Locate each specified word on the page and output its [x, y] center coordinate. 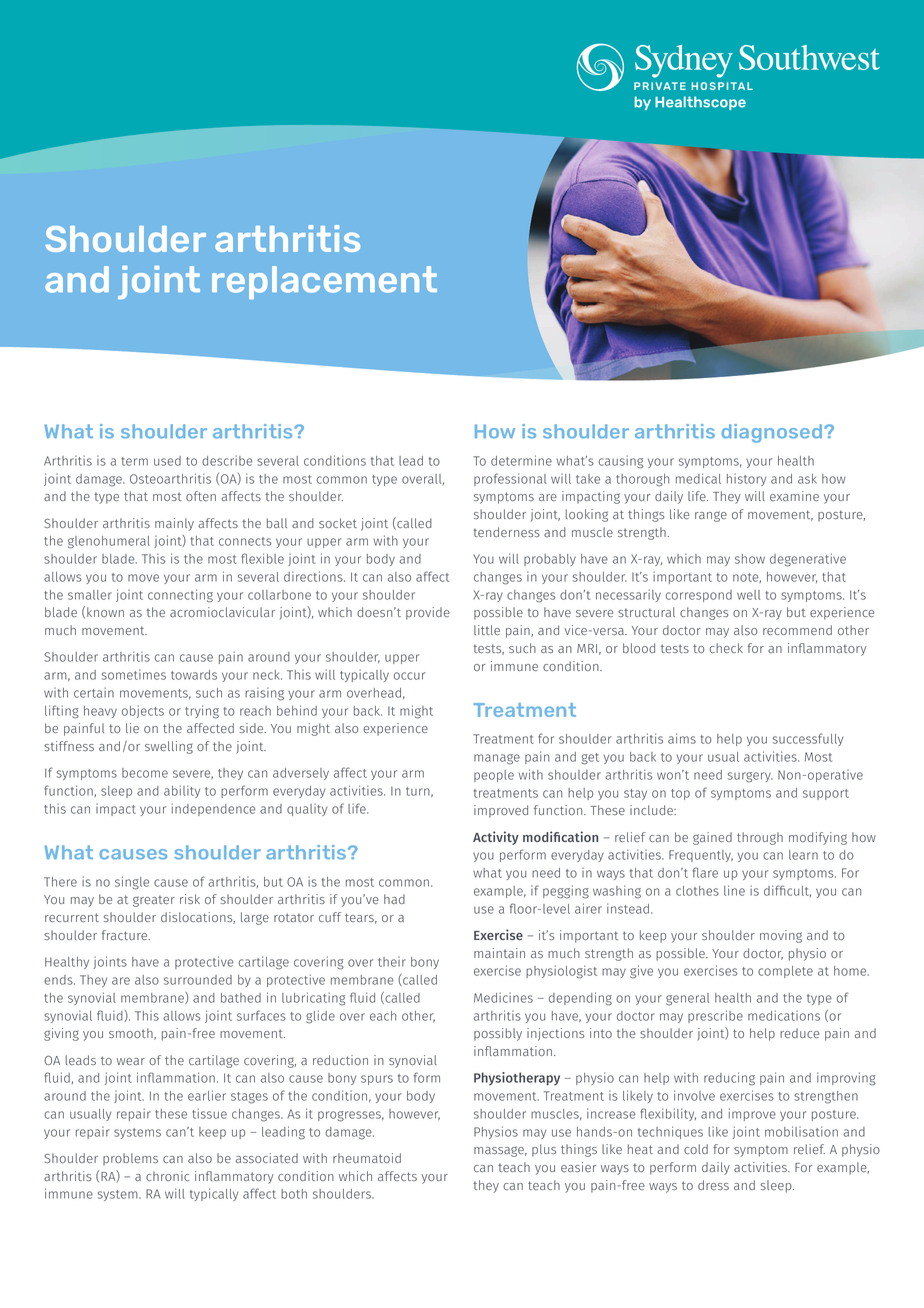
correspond [699, 596]
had [394, 899]
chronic [167, 1176]
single [132, 883]
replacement [324, 282]
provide [428, 613]
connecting [180, 596]
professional [510, 479]
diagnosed [773, 433]
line [734, 890]
